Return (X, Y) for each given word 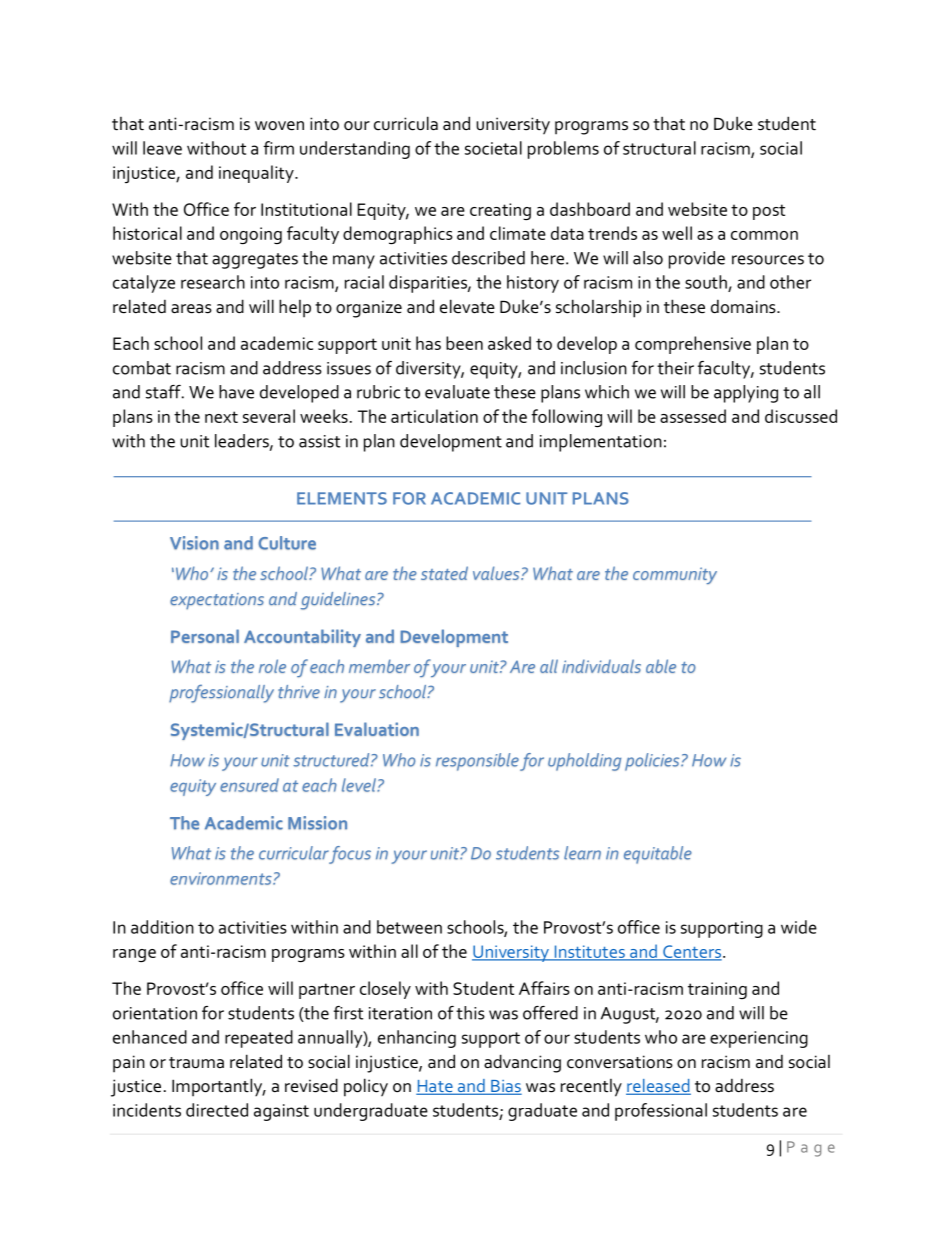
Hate (435, 1087)
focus (349, 855)
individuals (601, 666)
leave (162, 148)
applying (746, 394)
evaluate (457, 392)
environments (222, 878)
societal (493, 148)
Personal (205, 636)
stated (444, 573)
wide (799, 927)
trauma (196, 1063)
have (236, 392)
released (658, 1087)
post (769, 212)
